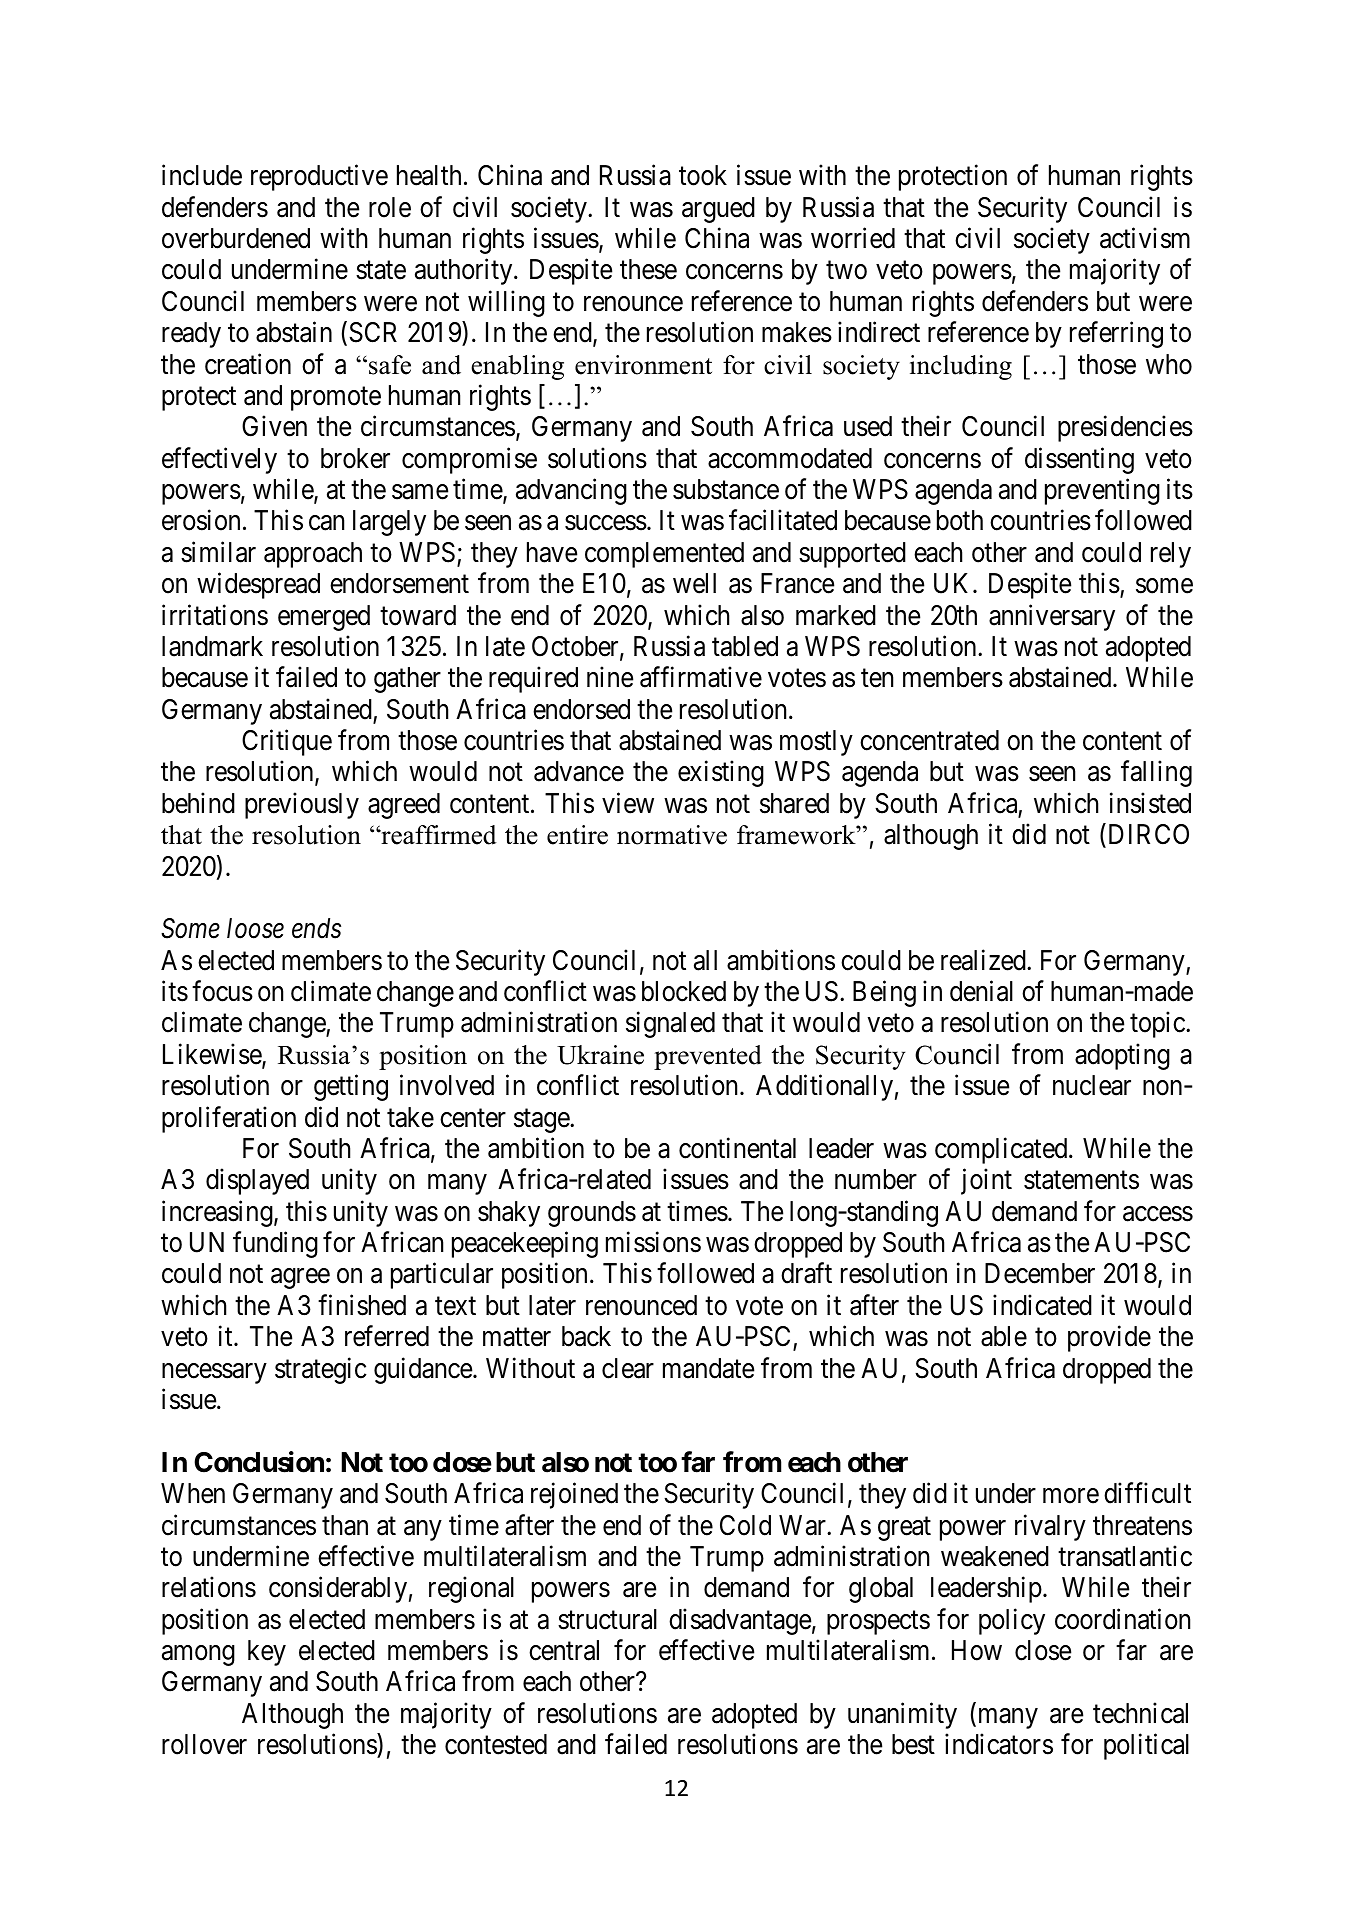 The width and height of the document is (1353, 1914). What do you see at coordinates (592, 1214) in the document?
I see `grounds` at bounding box center [592, 1214].
